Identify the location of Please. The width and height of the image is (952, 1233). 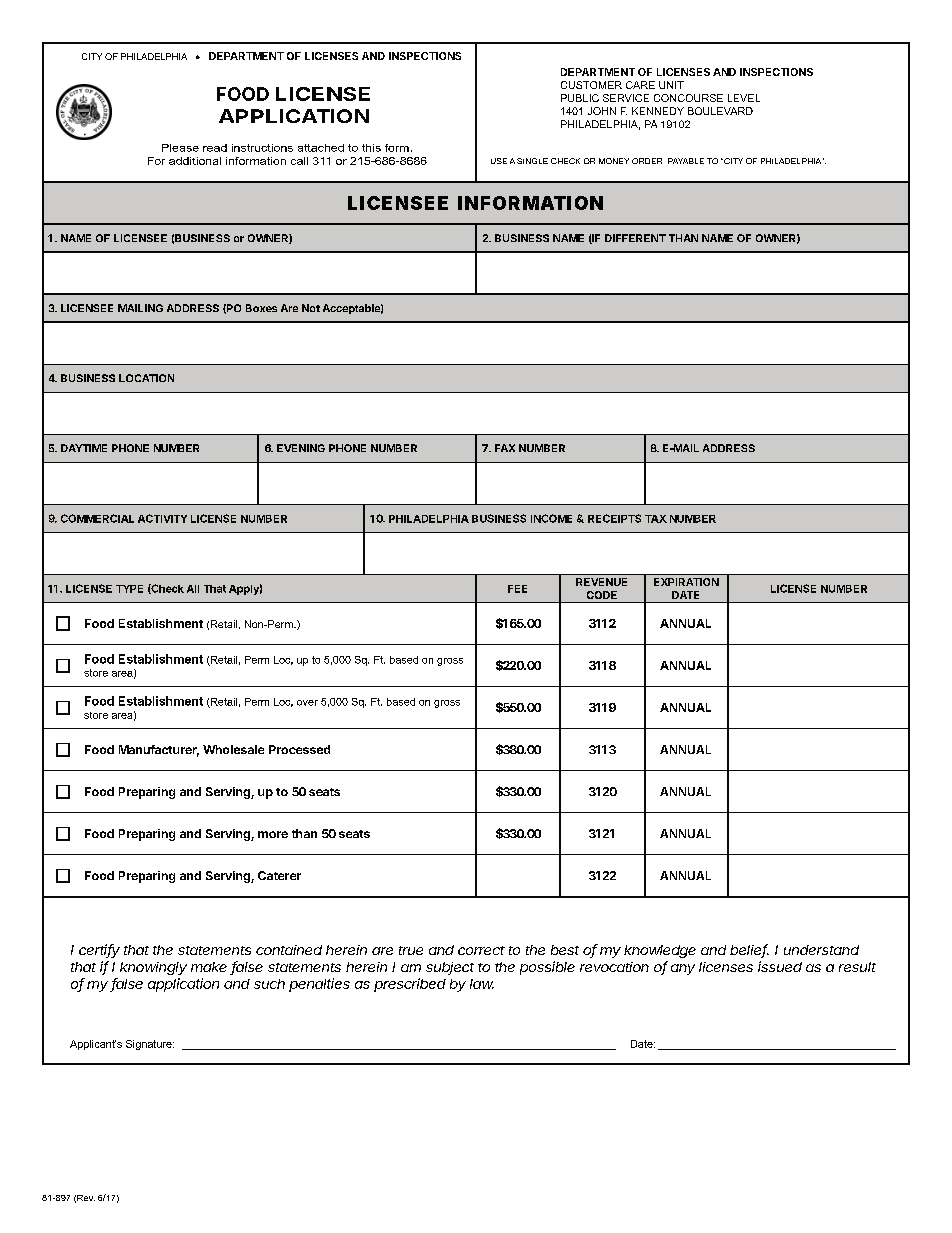
(180, 148).
